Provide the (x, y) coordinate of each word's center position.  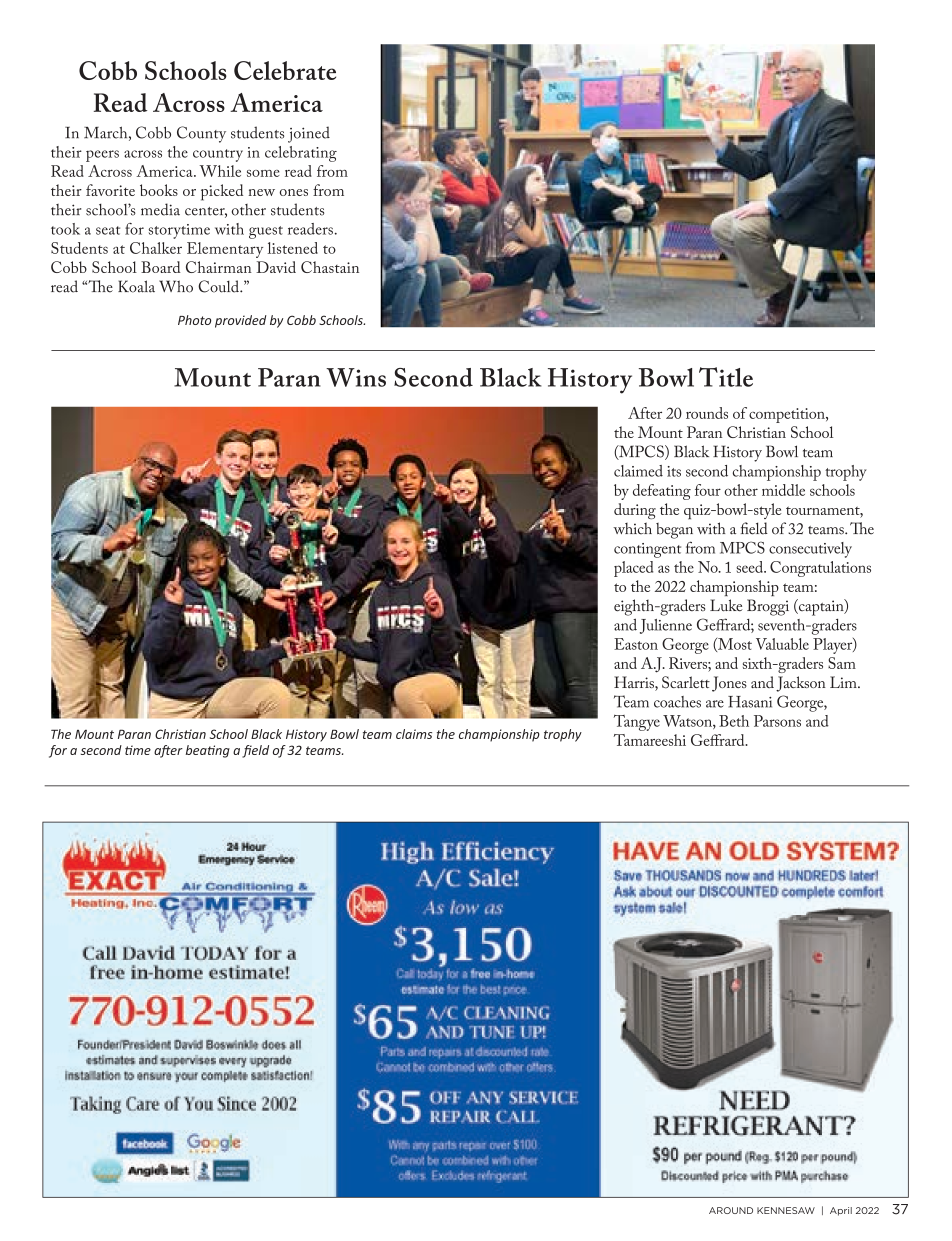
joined (309, 134)
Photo (194, 320)
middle (783, 490)
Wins (356, 377)
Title (726, 377)
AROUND (731, 1210)
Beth (734, 721)
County (201, 134)
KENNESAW (786, 1210)
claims (414, 734)
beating (208, 751)
